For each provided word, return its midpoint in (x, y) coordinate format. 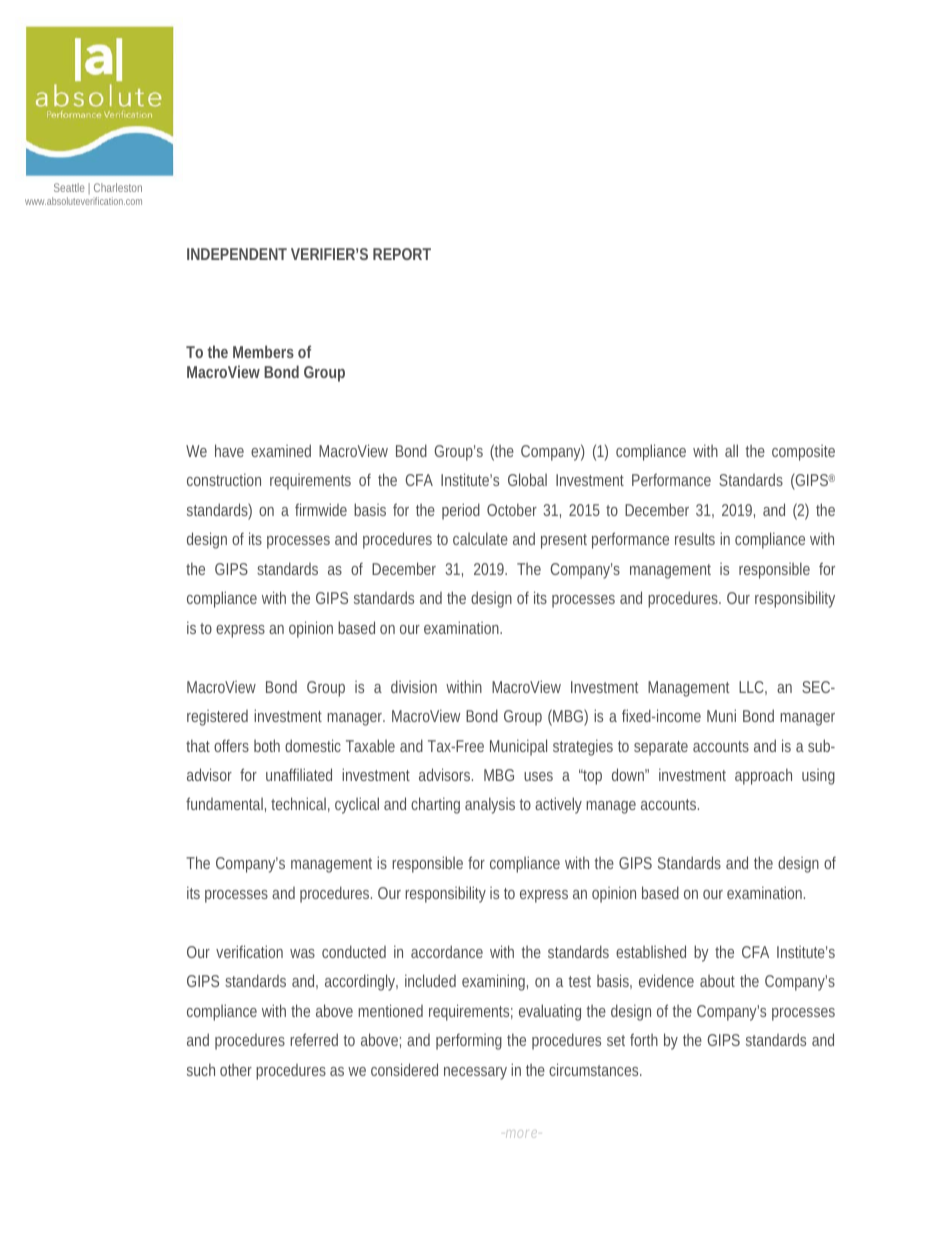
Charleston (118, 187)
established (651, 951)
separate (661, 748)
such (201, 1069)
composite (803, 453)
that (198, 745)
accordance (447, 951)
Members (263, 351)
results (695, 538)
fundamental (226, 804)
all (731, 450)
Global (527, 479)
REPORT (402, 254)
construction (224, 479)
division (414, 686)
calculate (480, 538)
